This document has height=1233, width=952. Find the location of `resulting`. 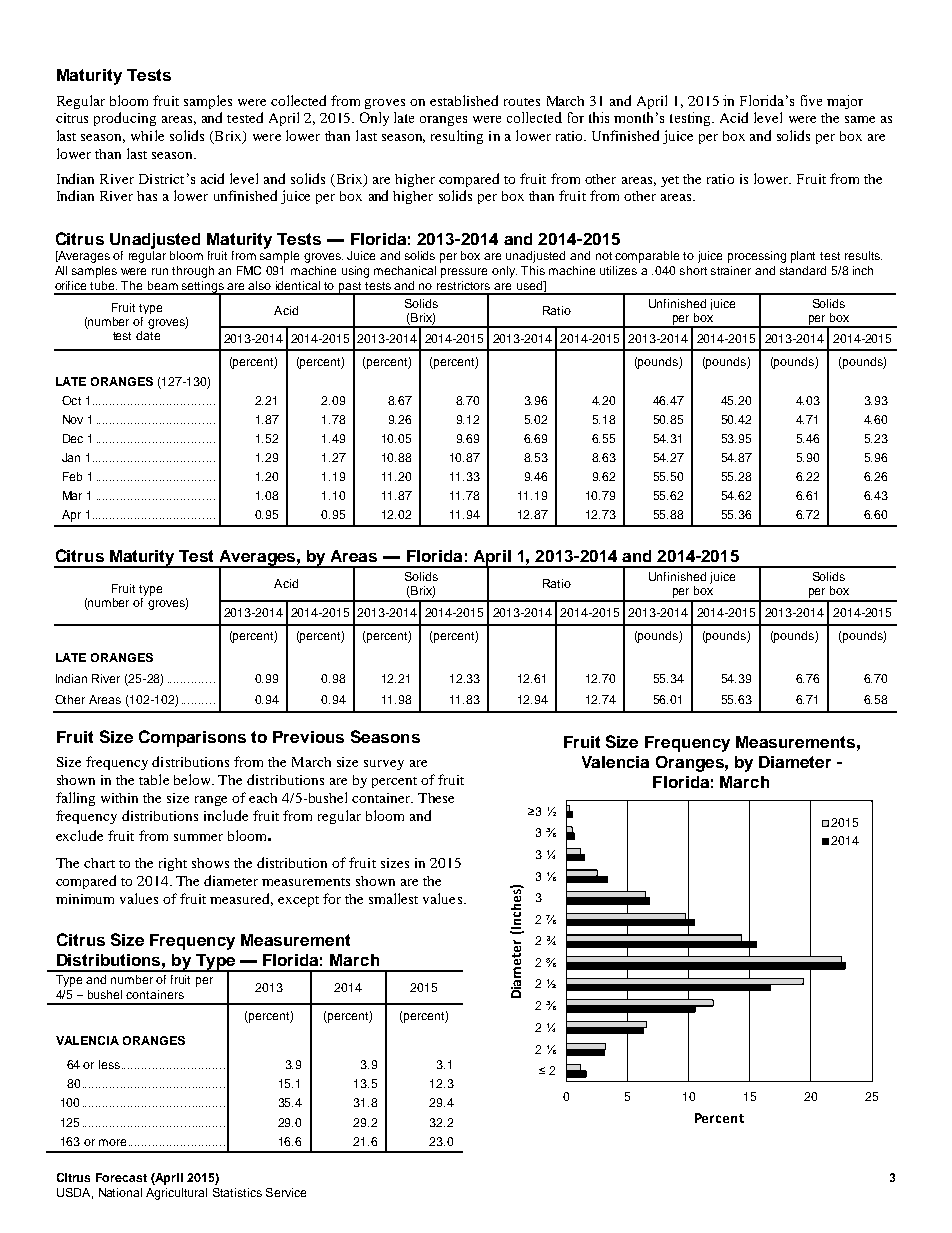

resulting is located at coordinates (457, 137).
